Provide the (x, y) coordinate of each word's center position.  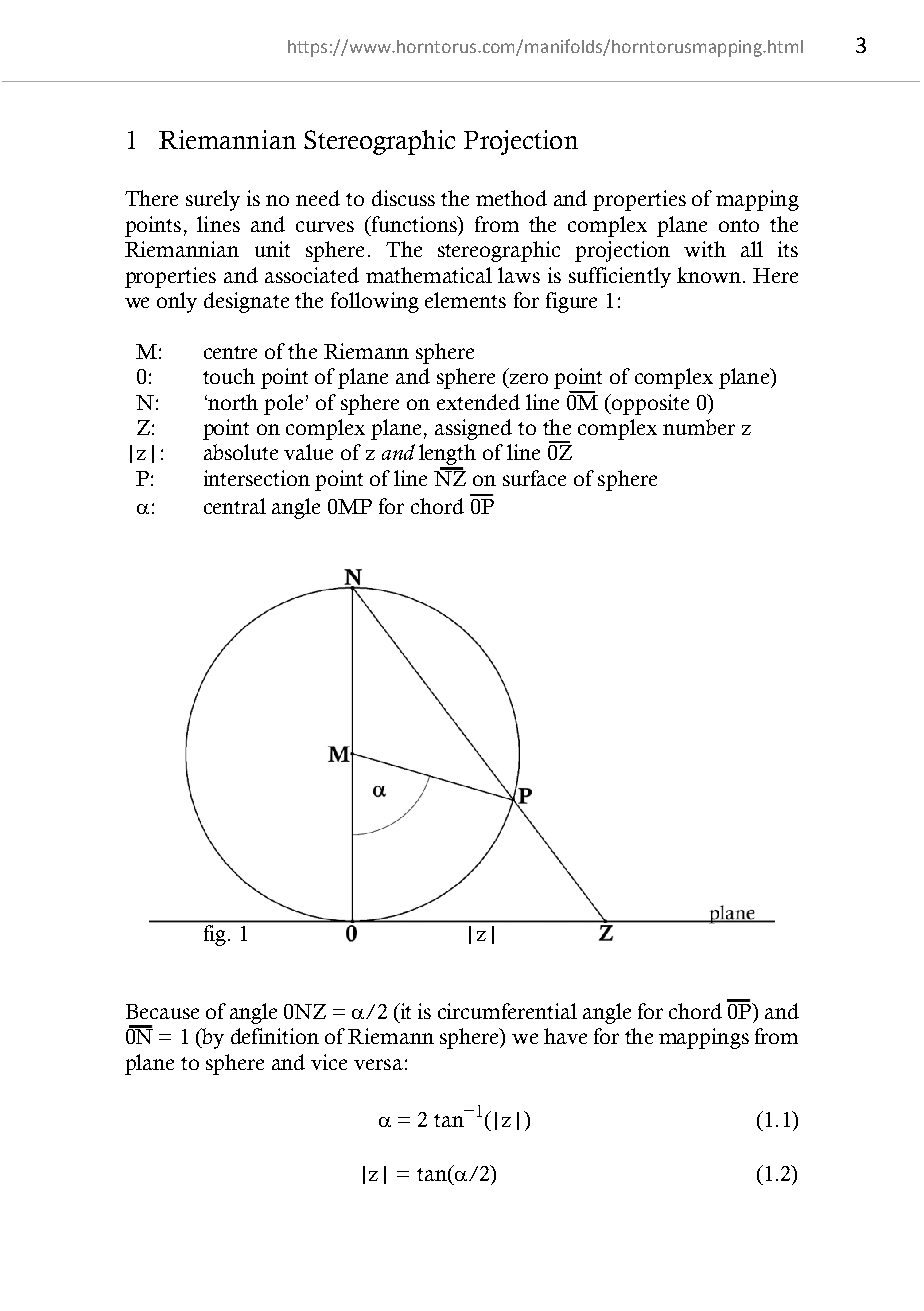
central (235, 506)
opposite (649, 404)
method (511, 198)
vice (329, 1062)
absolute (241, 452)
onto (739, 225)
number (699, 427)
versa (378, 1064)
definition (275, 1036)
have (565, 1036)
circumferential (507, 1011)
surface (534, 478)
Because (162, 1011)
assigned (473, 429)
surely (213, 200)
